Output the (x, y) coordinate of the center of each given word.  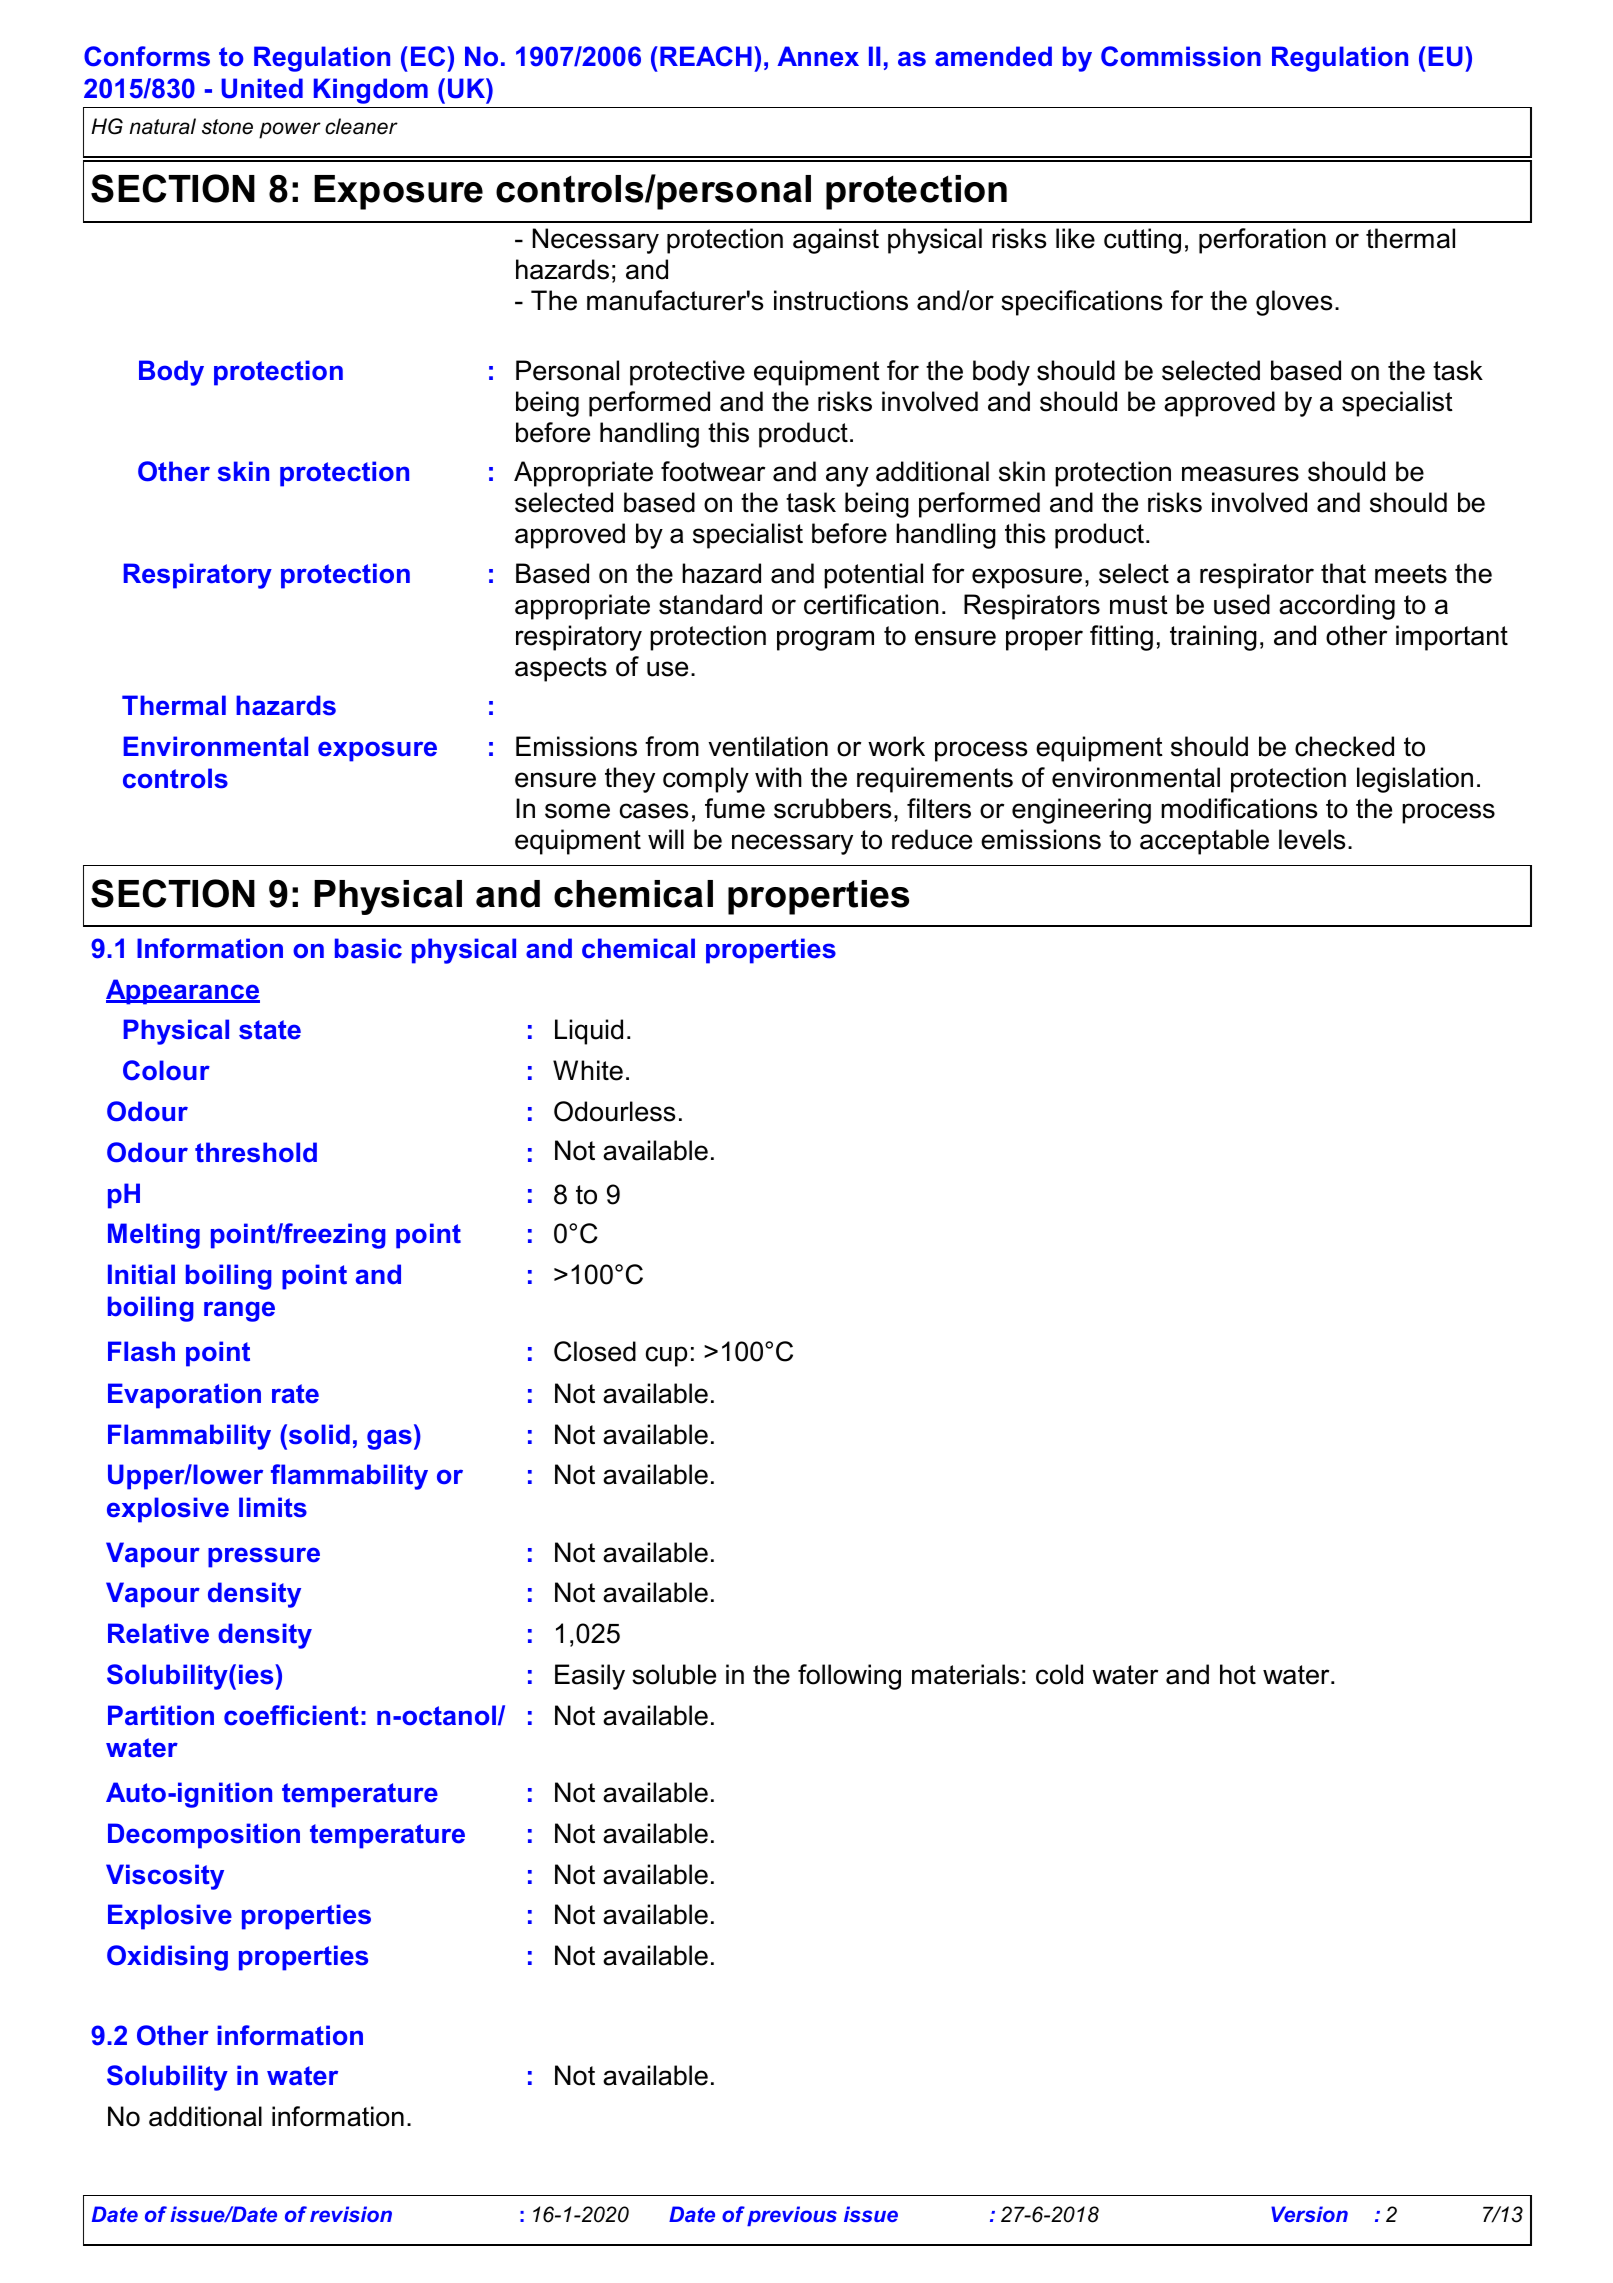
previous (792, 2216)
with (778, 777)
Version (1309, 2214)
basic (368, 948)
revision (351, 2214)
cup (666, 1356)
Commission (1181, 56)
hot (1238, 1674)
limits (273, 1507)
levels (1312, 839)
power (290, 130)
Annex (818, 56)
